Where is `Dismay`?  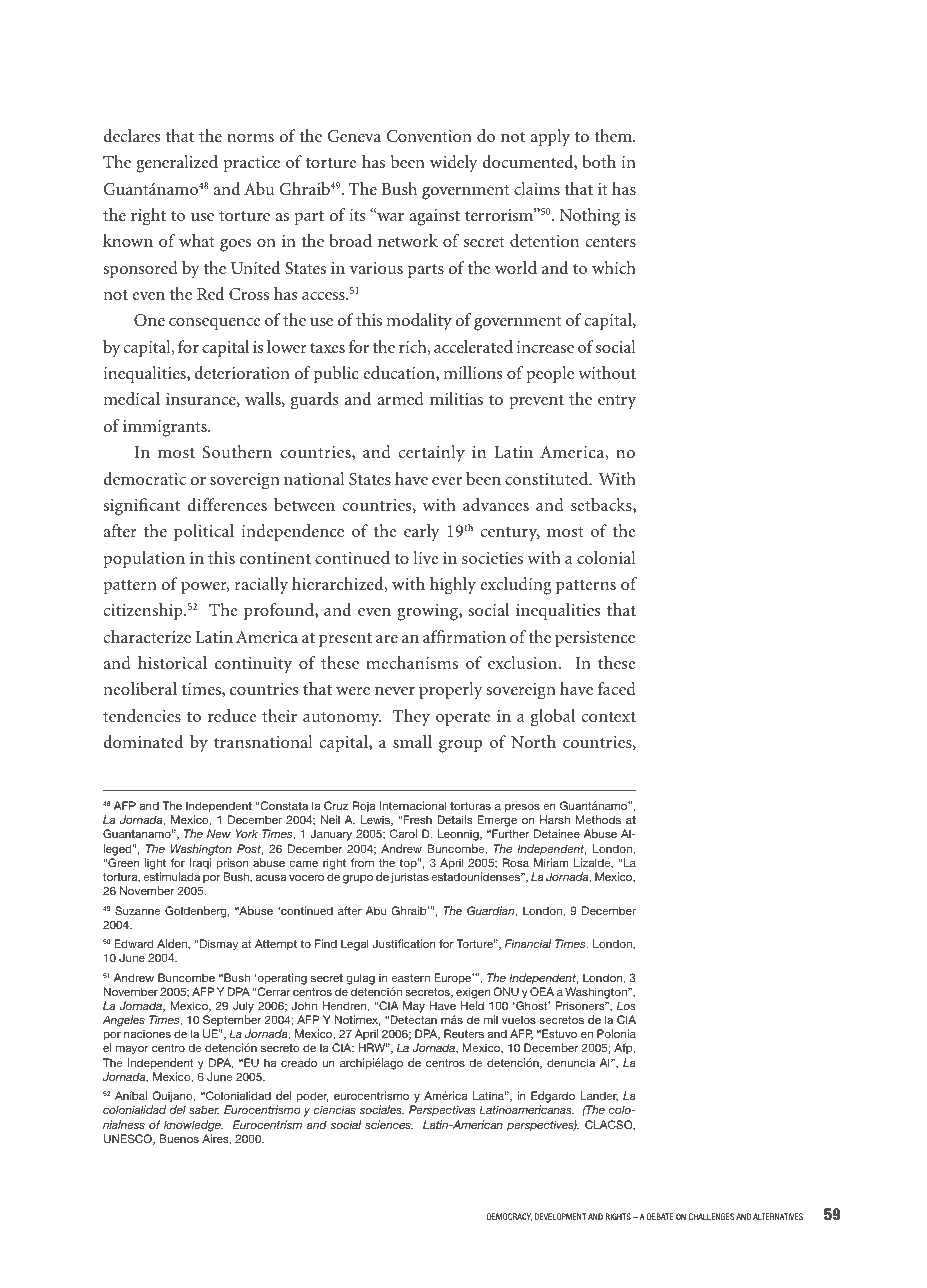 Dismay is located at coordinates (219, 945).
